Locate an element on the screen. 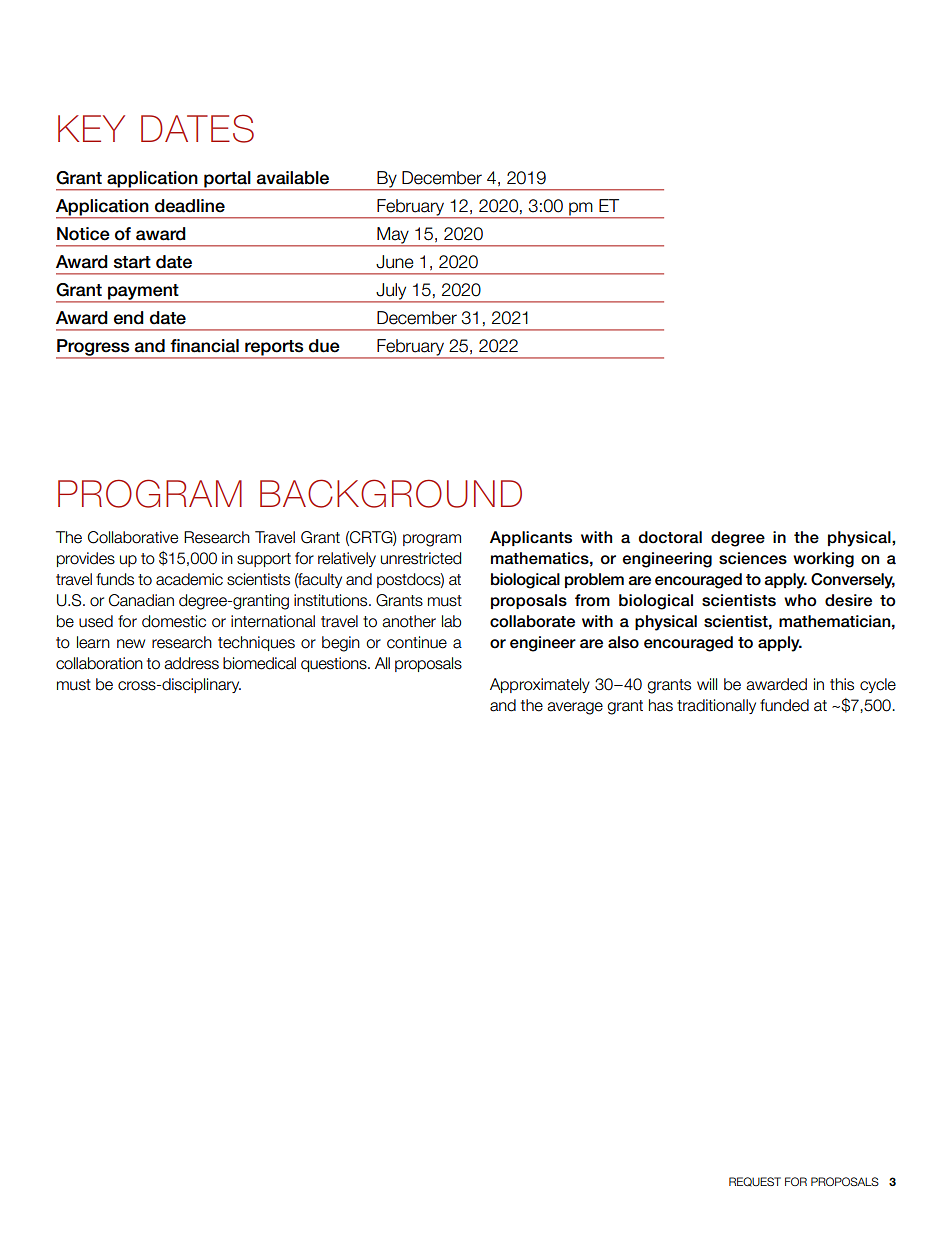 This screenshot has height=1233, width=952. has is located at coordinates (661, 705).
